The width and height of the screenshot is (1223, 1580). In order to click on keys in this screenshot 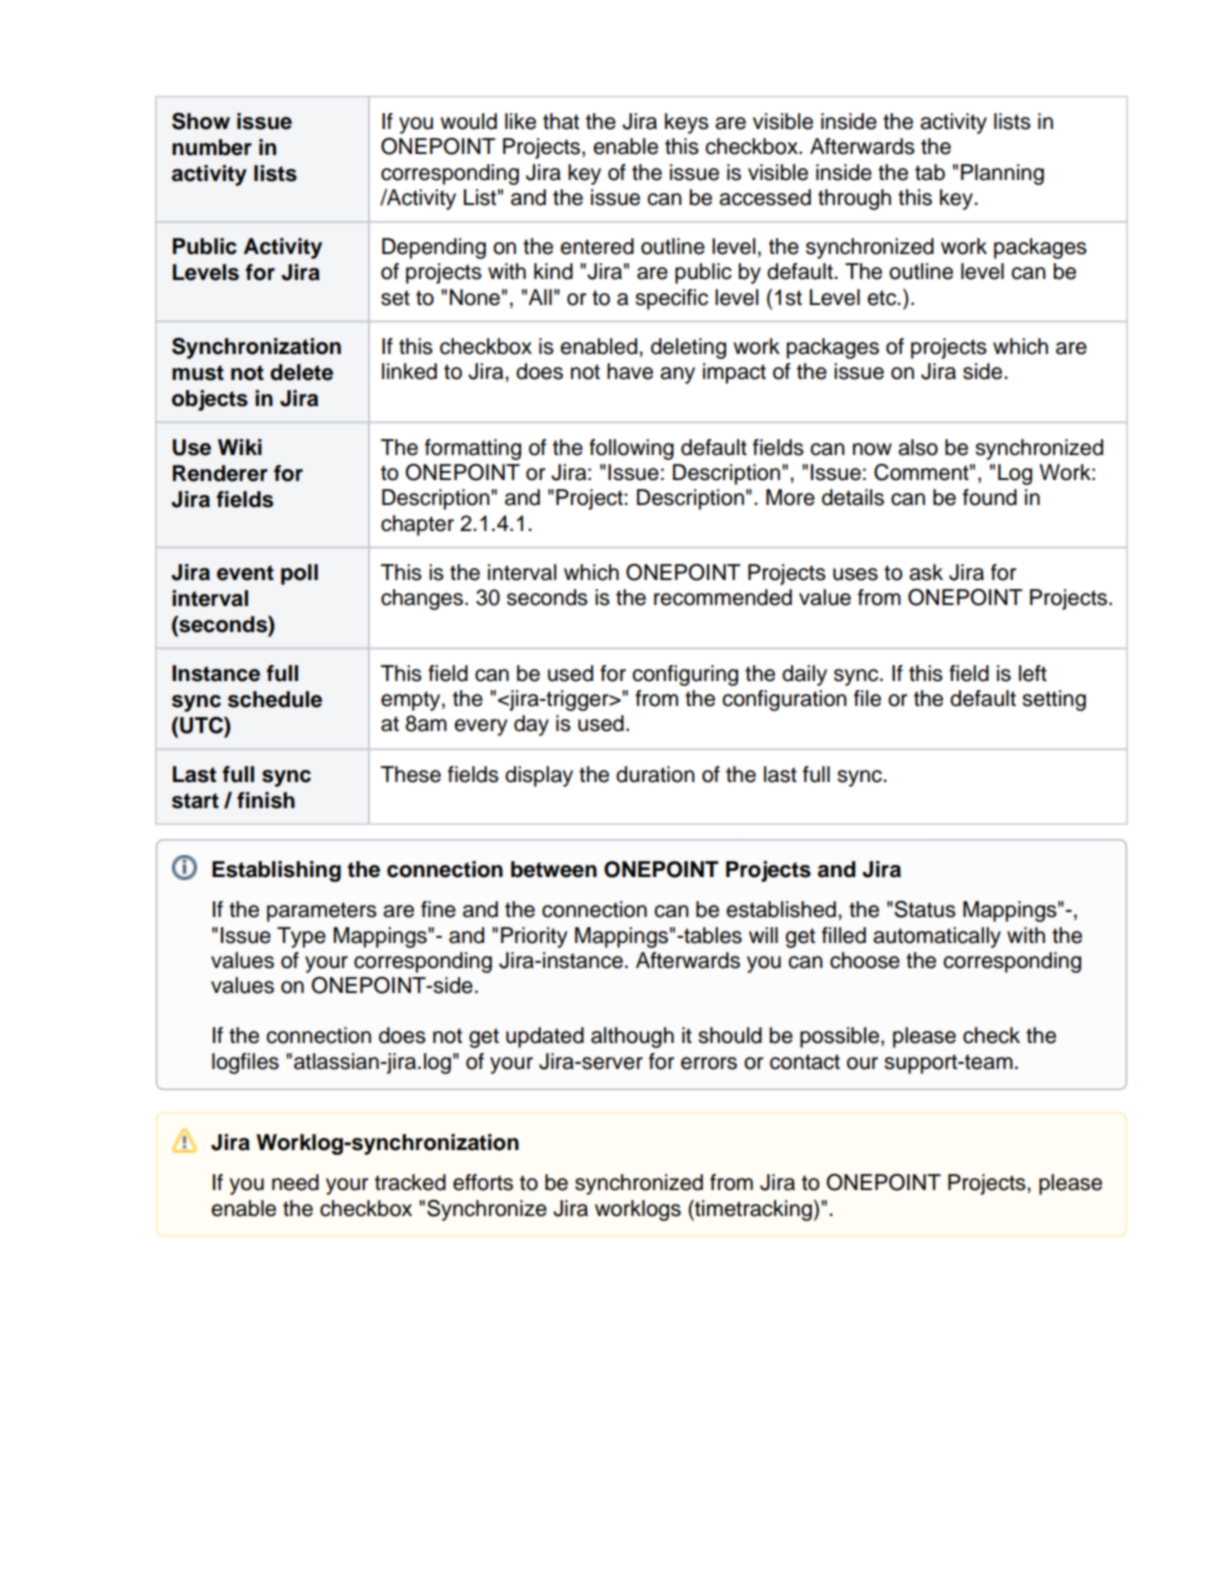, I will do `click(687, 123)`.
